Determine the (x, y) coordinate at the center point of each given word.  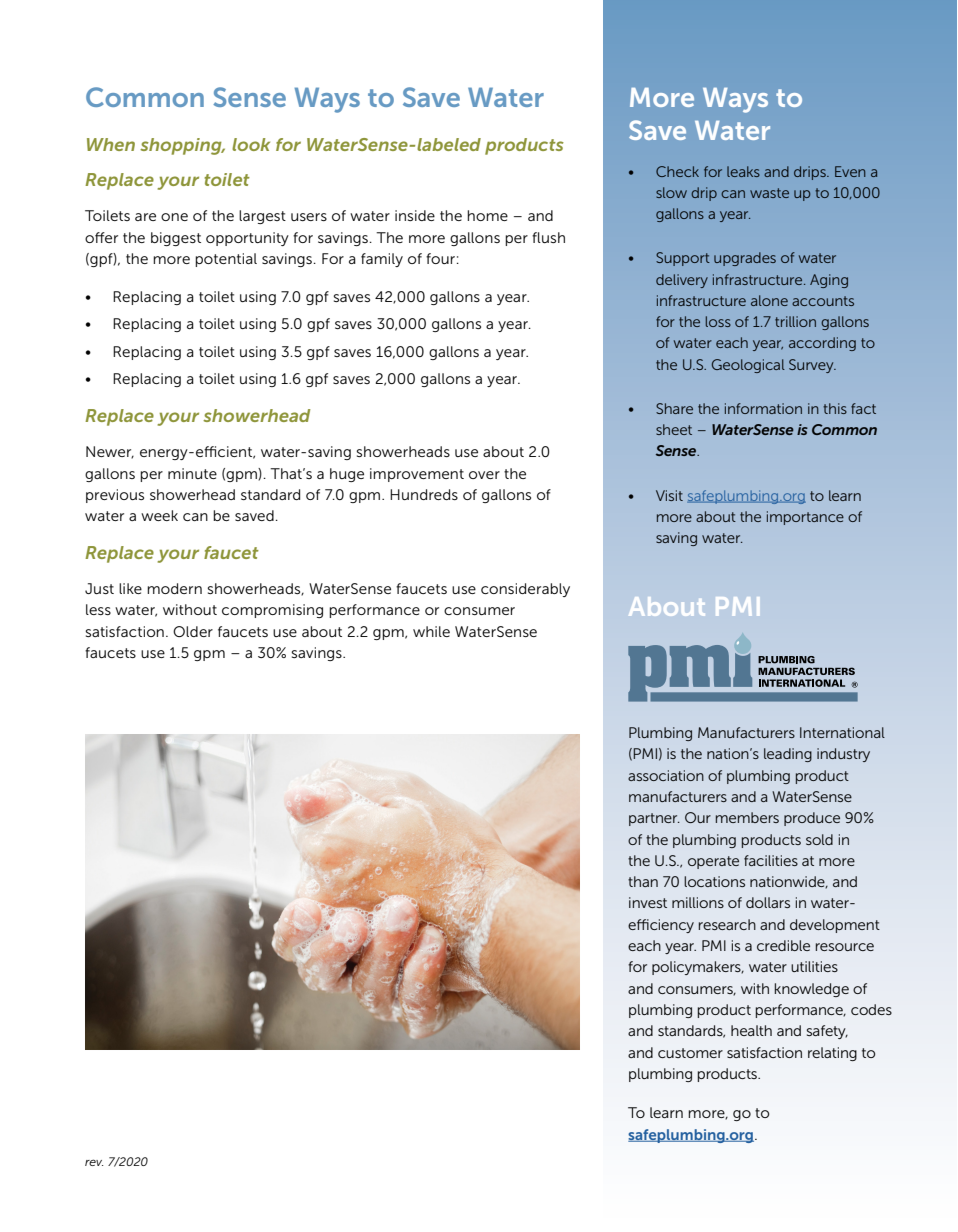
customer (690, 1053)
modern (174, 588)
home (487, 215)
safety (827, 1032)
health (751, 1030)
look (251, 144)
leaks (743, 171)
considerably (525, 590)
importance (805, 518)
